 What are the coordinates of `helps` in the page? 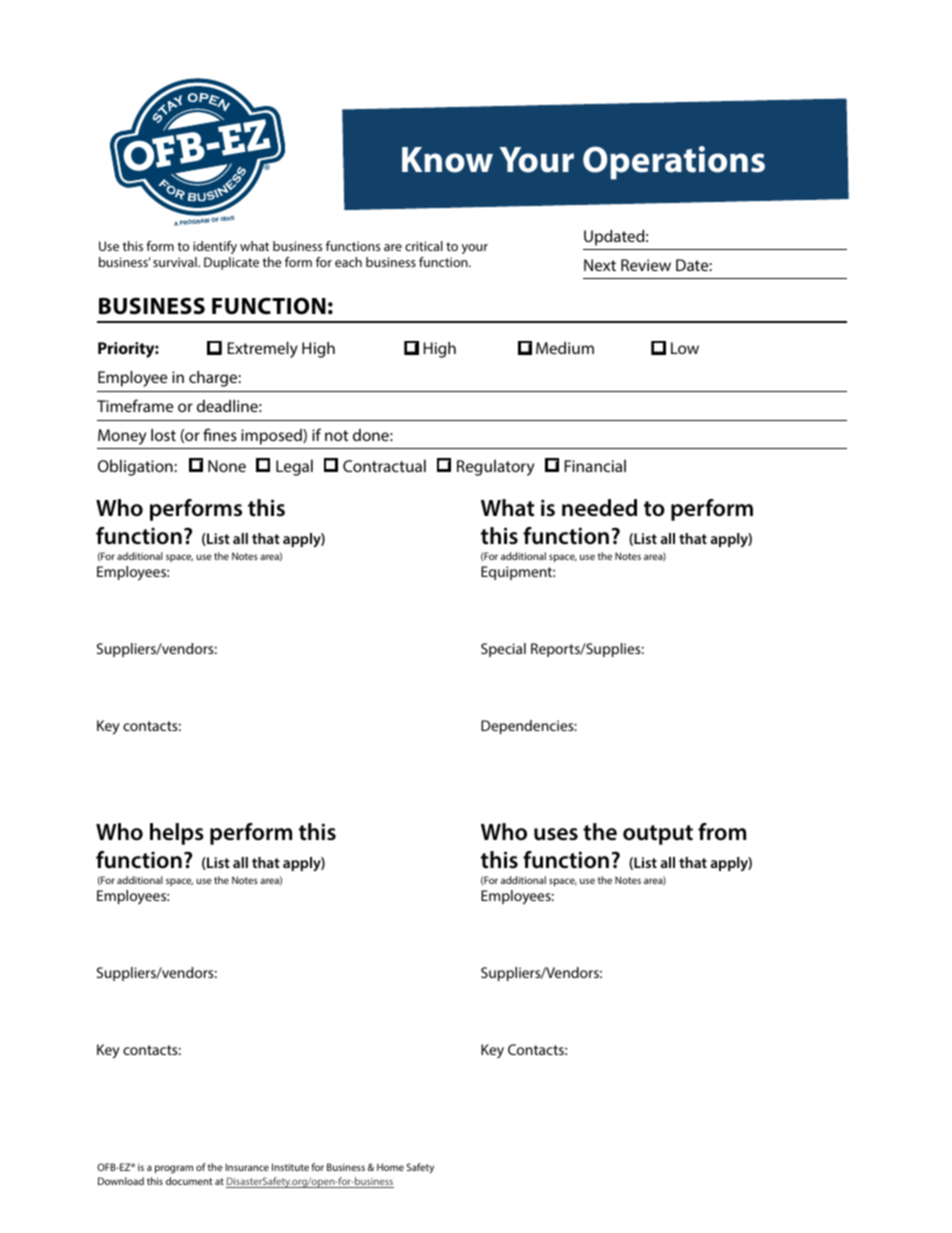 It's located at (177, 834).
